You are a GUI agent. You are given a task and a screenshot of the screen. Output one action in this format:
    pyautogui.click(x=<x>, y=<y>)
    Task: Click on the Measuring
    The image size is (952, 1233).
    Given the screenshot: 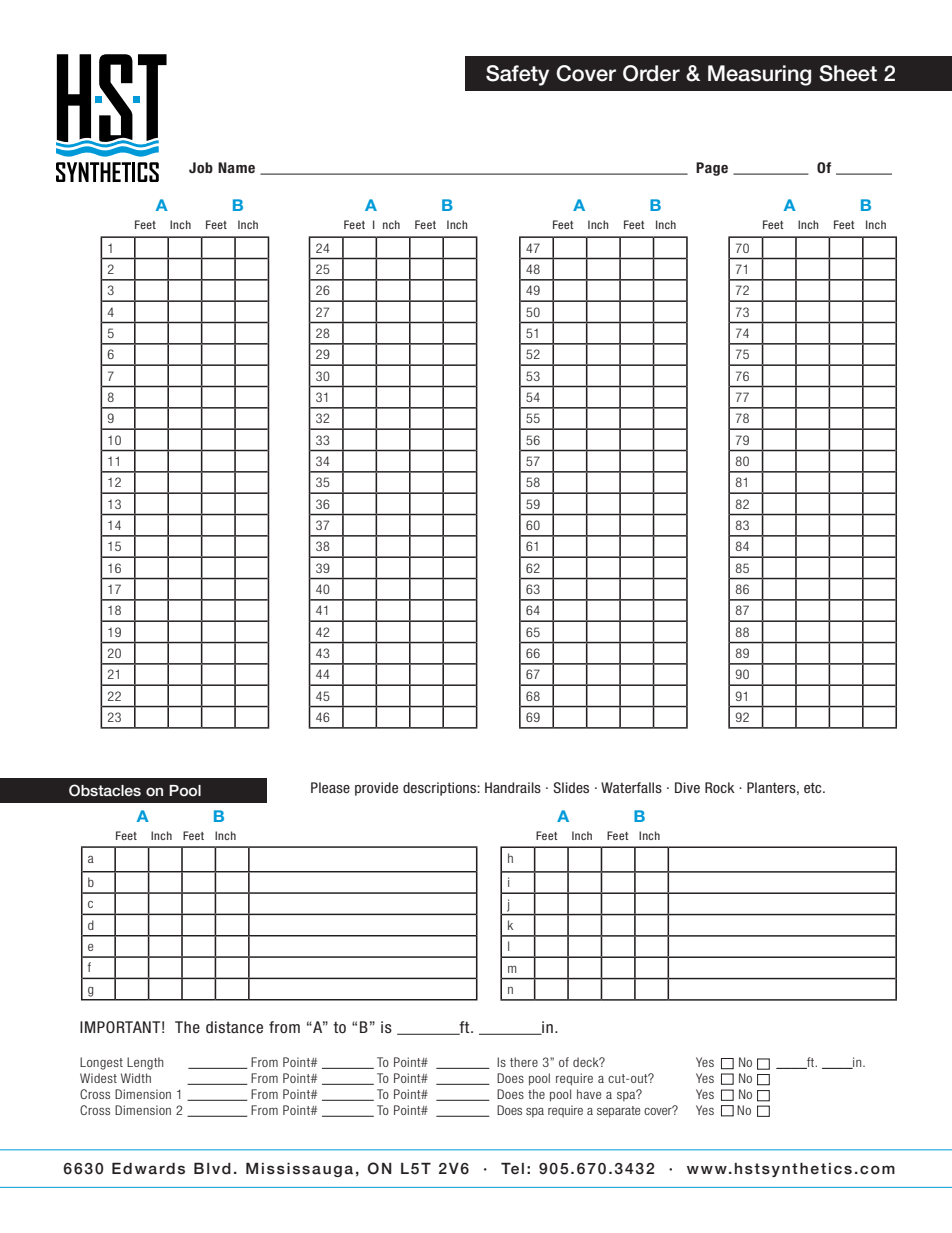 What is the action you would take?
    pyautogui.click(x=759, y=75)
